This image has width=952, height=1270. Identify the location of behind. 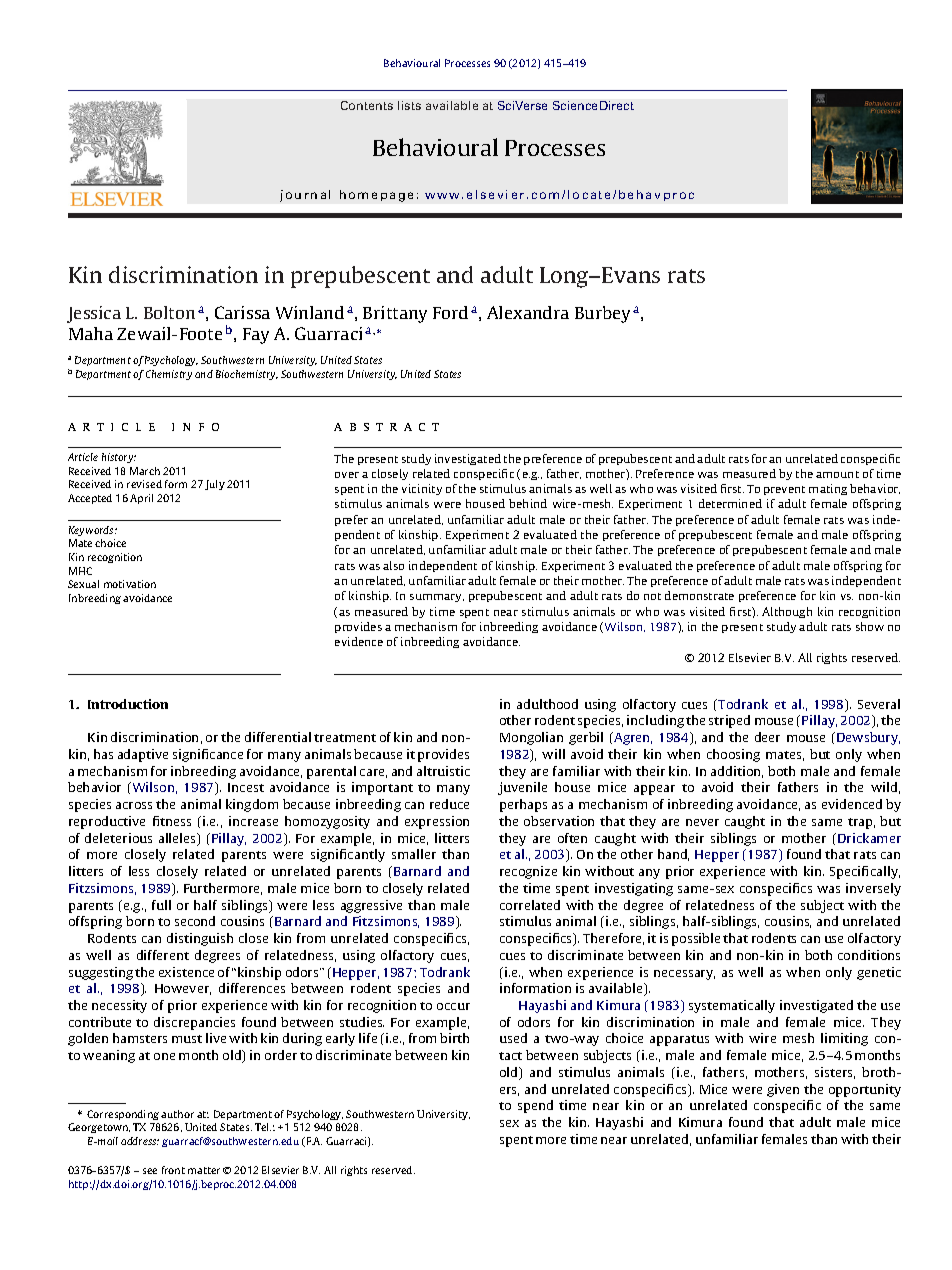
(528, 503).
